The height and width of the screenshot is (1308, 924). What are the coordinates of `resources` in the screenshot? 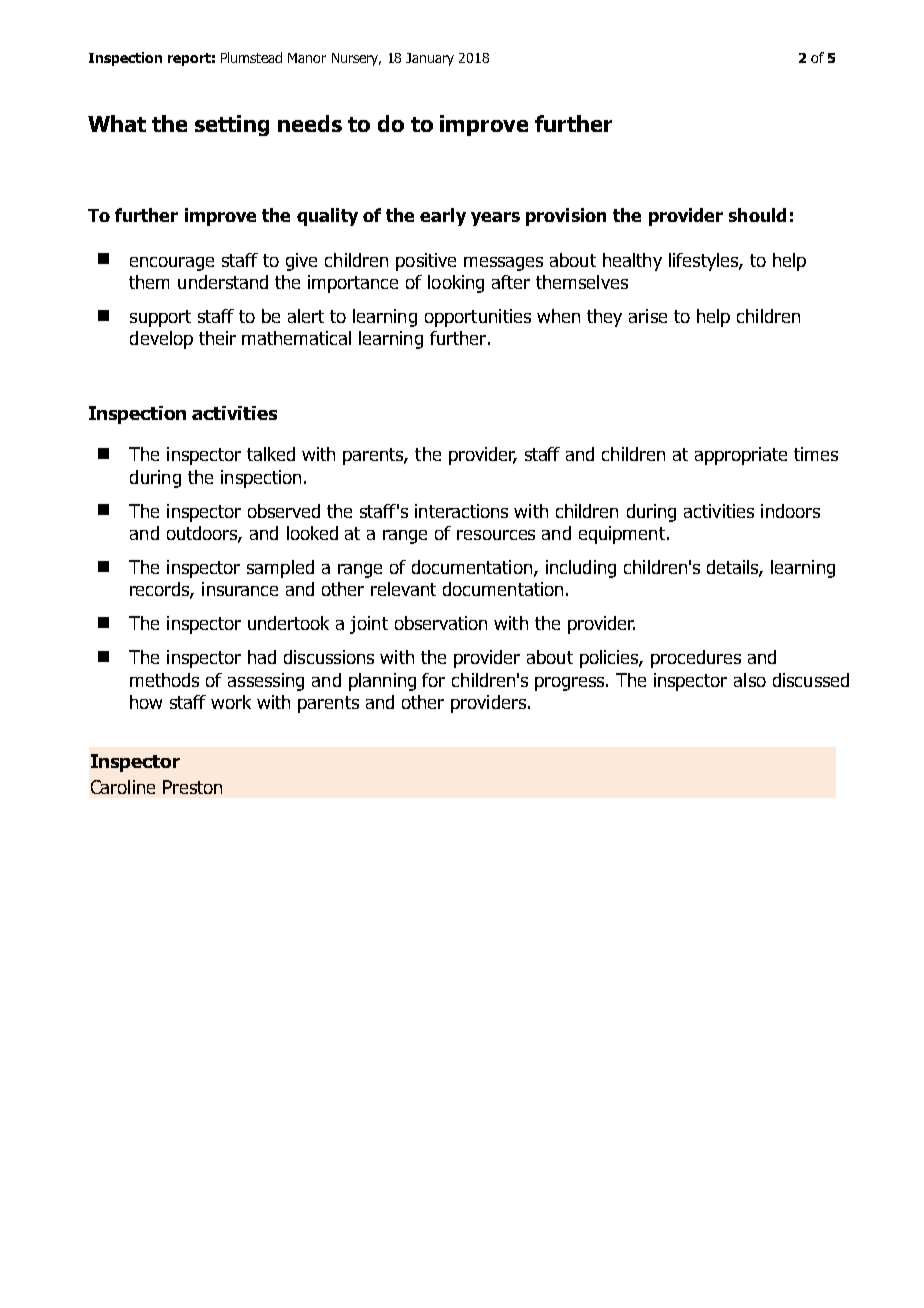 It's located at (496, 535).
